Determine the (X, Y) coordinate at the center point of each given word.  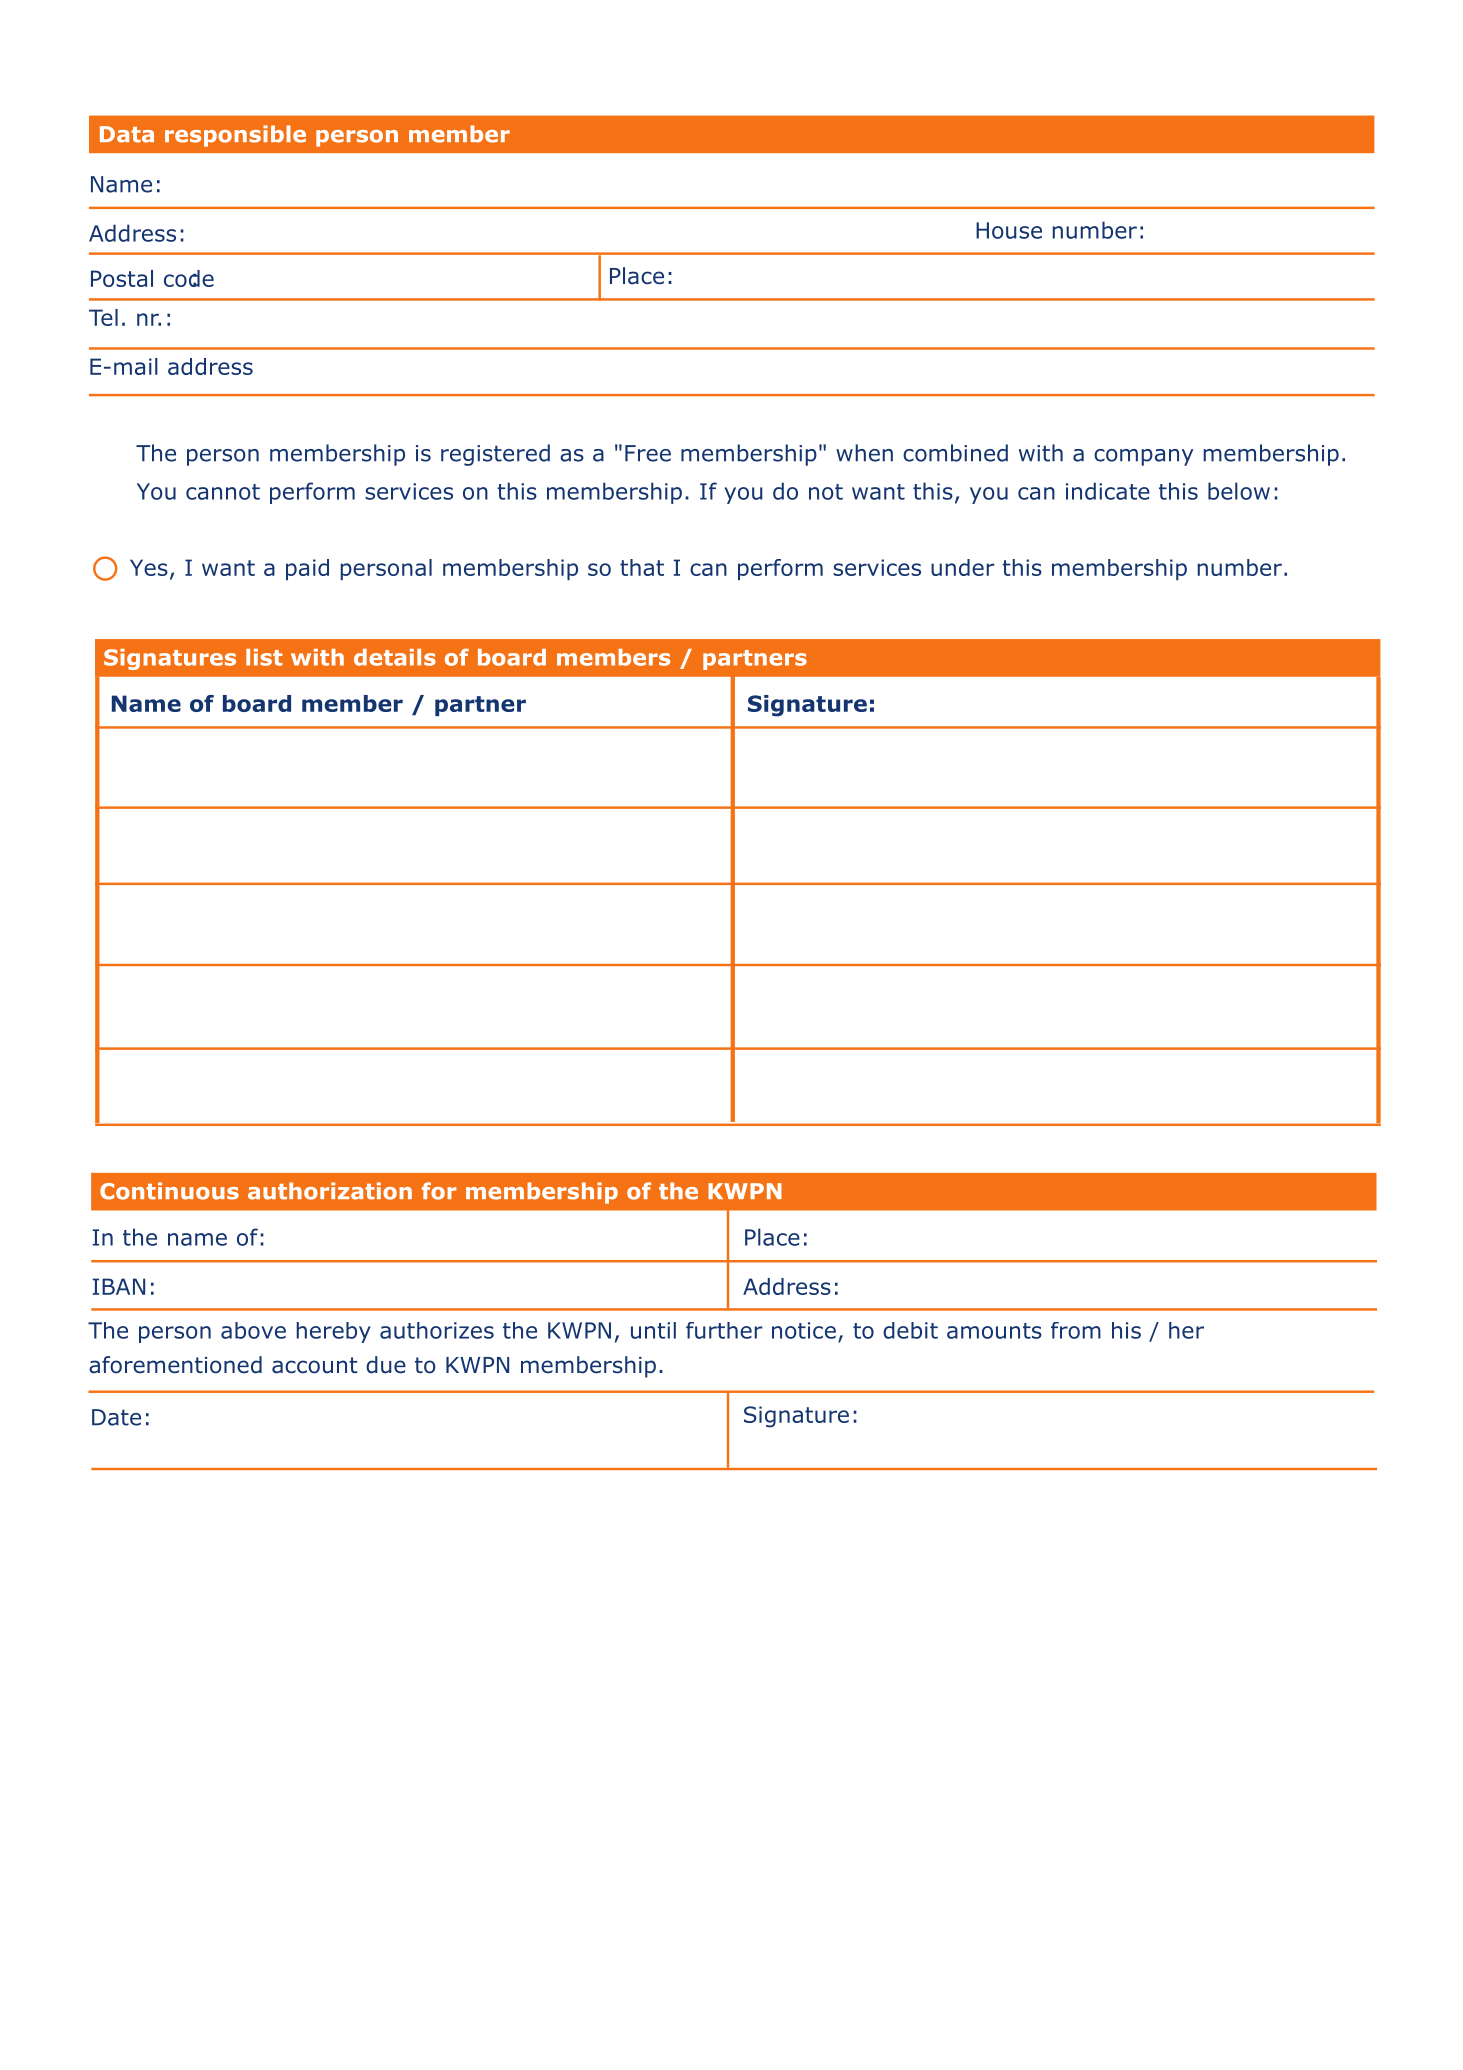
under (963, 567)
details (395, 657)
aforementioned (175, 1365)
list (264, 657)
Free (648, 453)
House (1009, 230)
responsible (235, 136)
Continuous (169, 1191)
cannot (223, 492)
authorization (330, 1191)
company (1143, 457)
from (1076, 1330)
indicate (1108, 491)
